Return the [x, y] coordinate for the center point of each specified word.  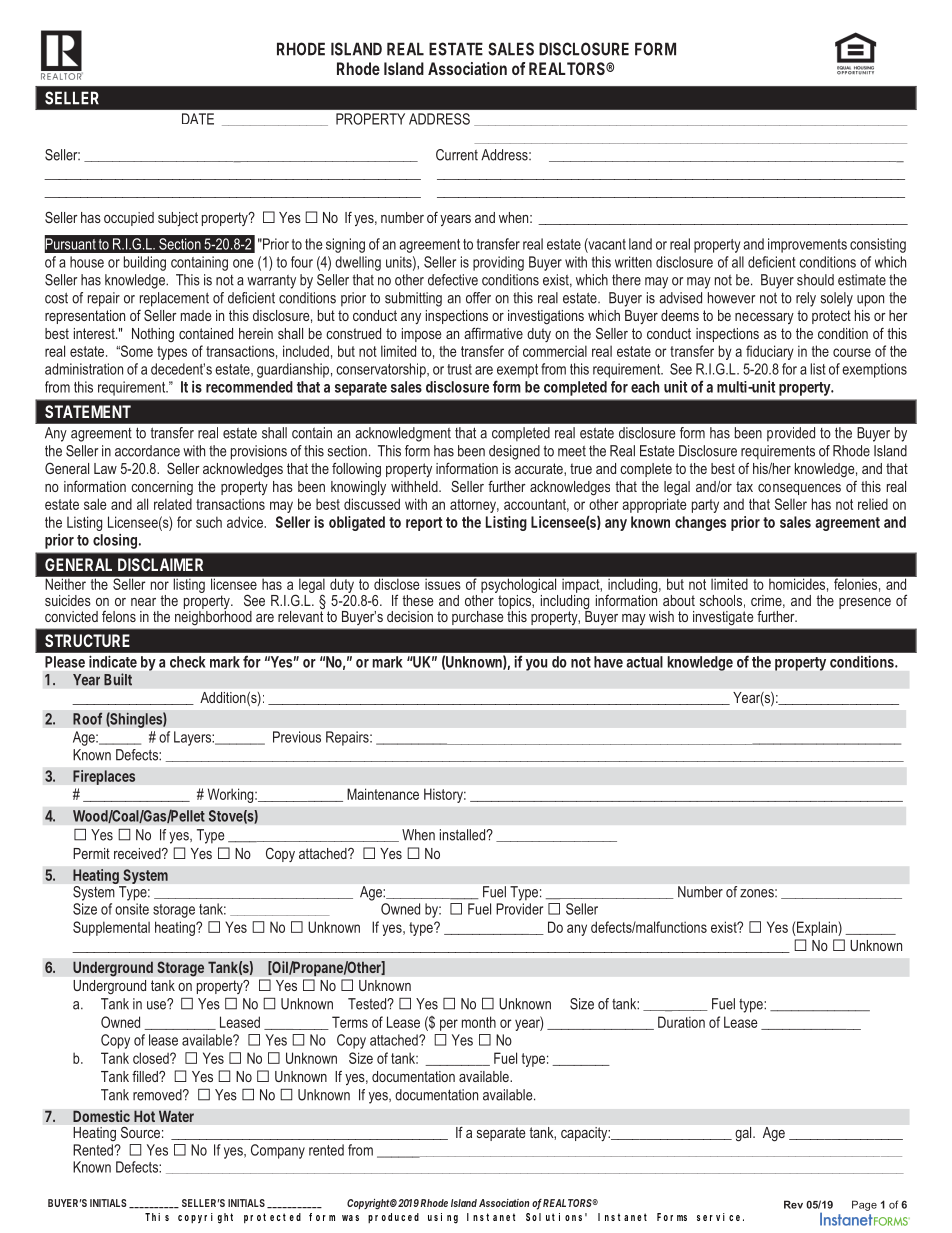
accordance [147, 451]
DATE [198, 119]
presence [865, 603]
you [536, 665]
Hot [144, 1116]
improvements [807, 245]
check [187, 662]
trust [459, 369]
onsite [132, 909]
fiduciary [770, 352]
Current [457, 155]
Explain [817, 928]
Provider [519, 909]
